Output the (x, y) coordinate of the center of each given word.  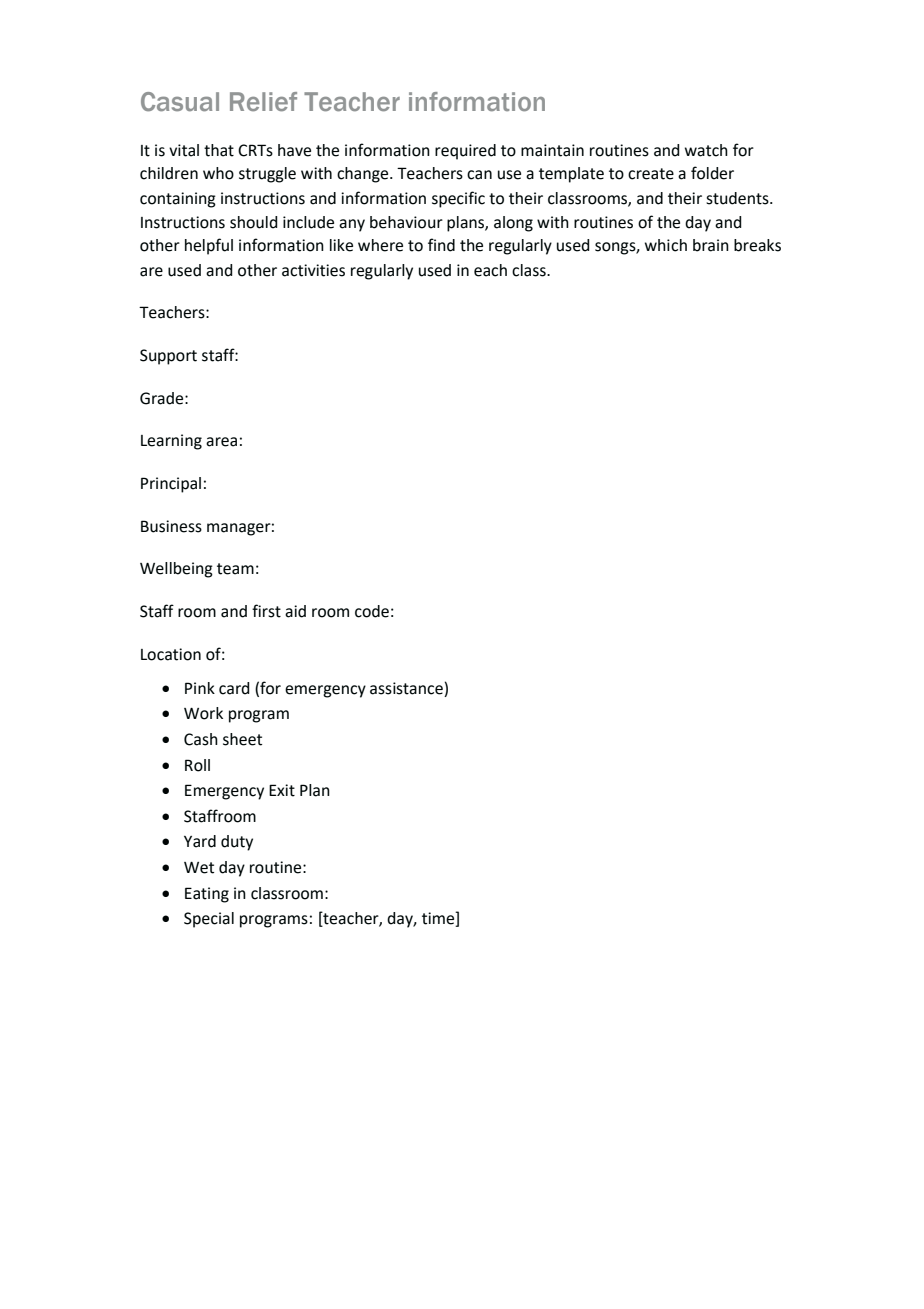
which (666, 245)
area (221, 442)
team (235, 569)
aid (295, 611)
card (234, 688)
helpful (209, 246)
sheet (242, 739)
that (219, 150)
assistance (406, 688)
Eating (207, 895)
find (441, 245)
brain (711, 245)
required (465, 152)
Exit (282, 790)
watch (706, 150)
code (372, 611)
